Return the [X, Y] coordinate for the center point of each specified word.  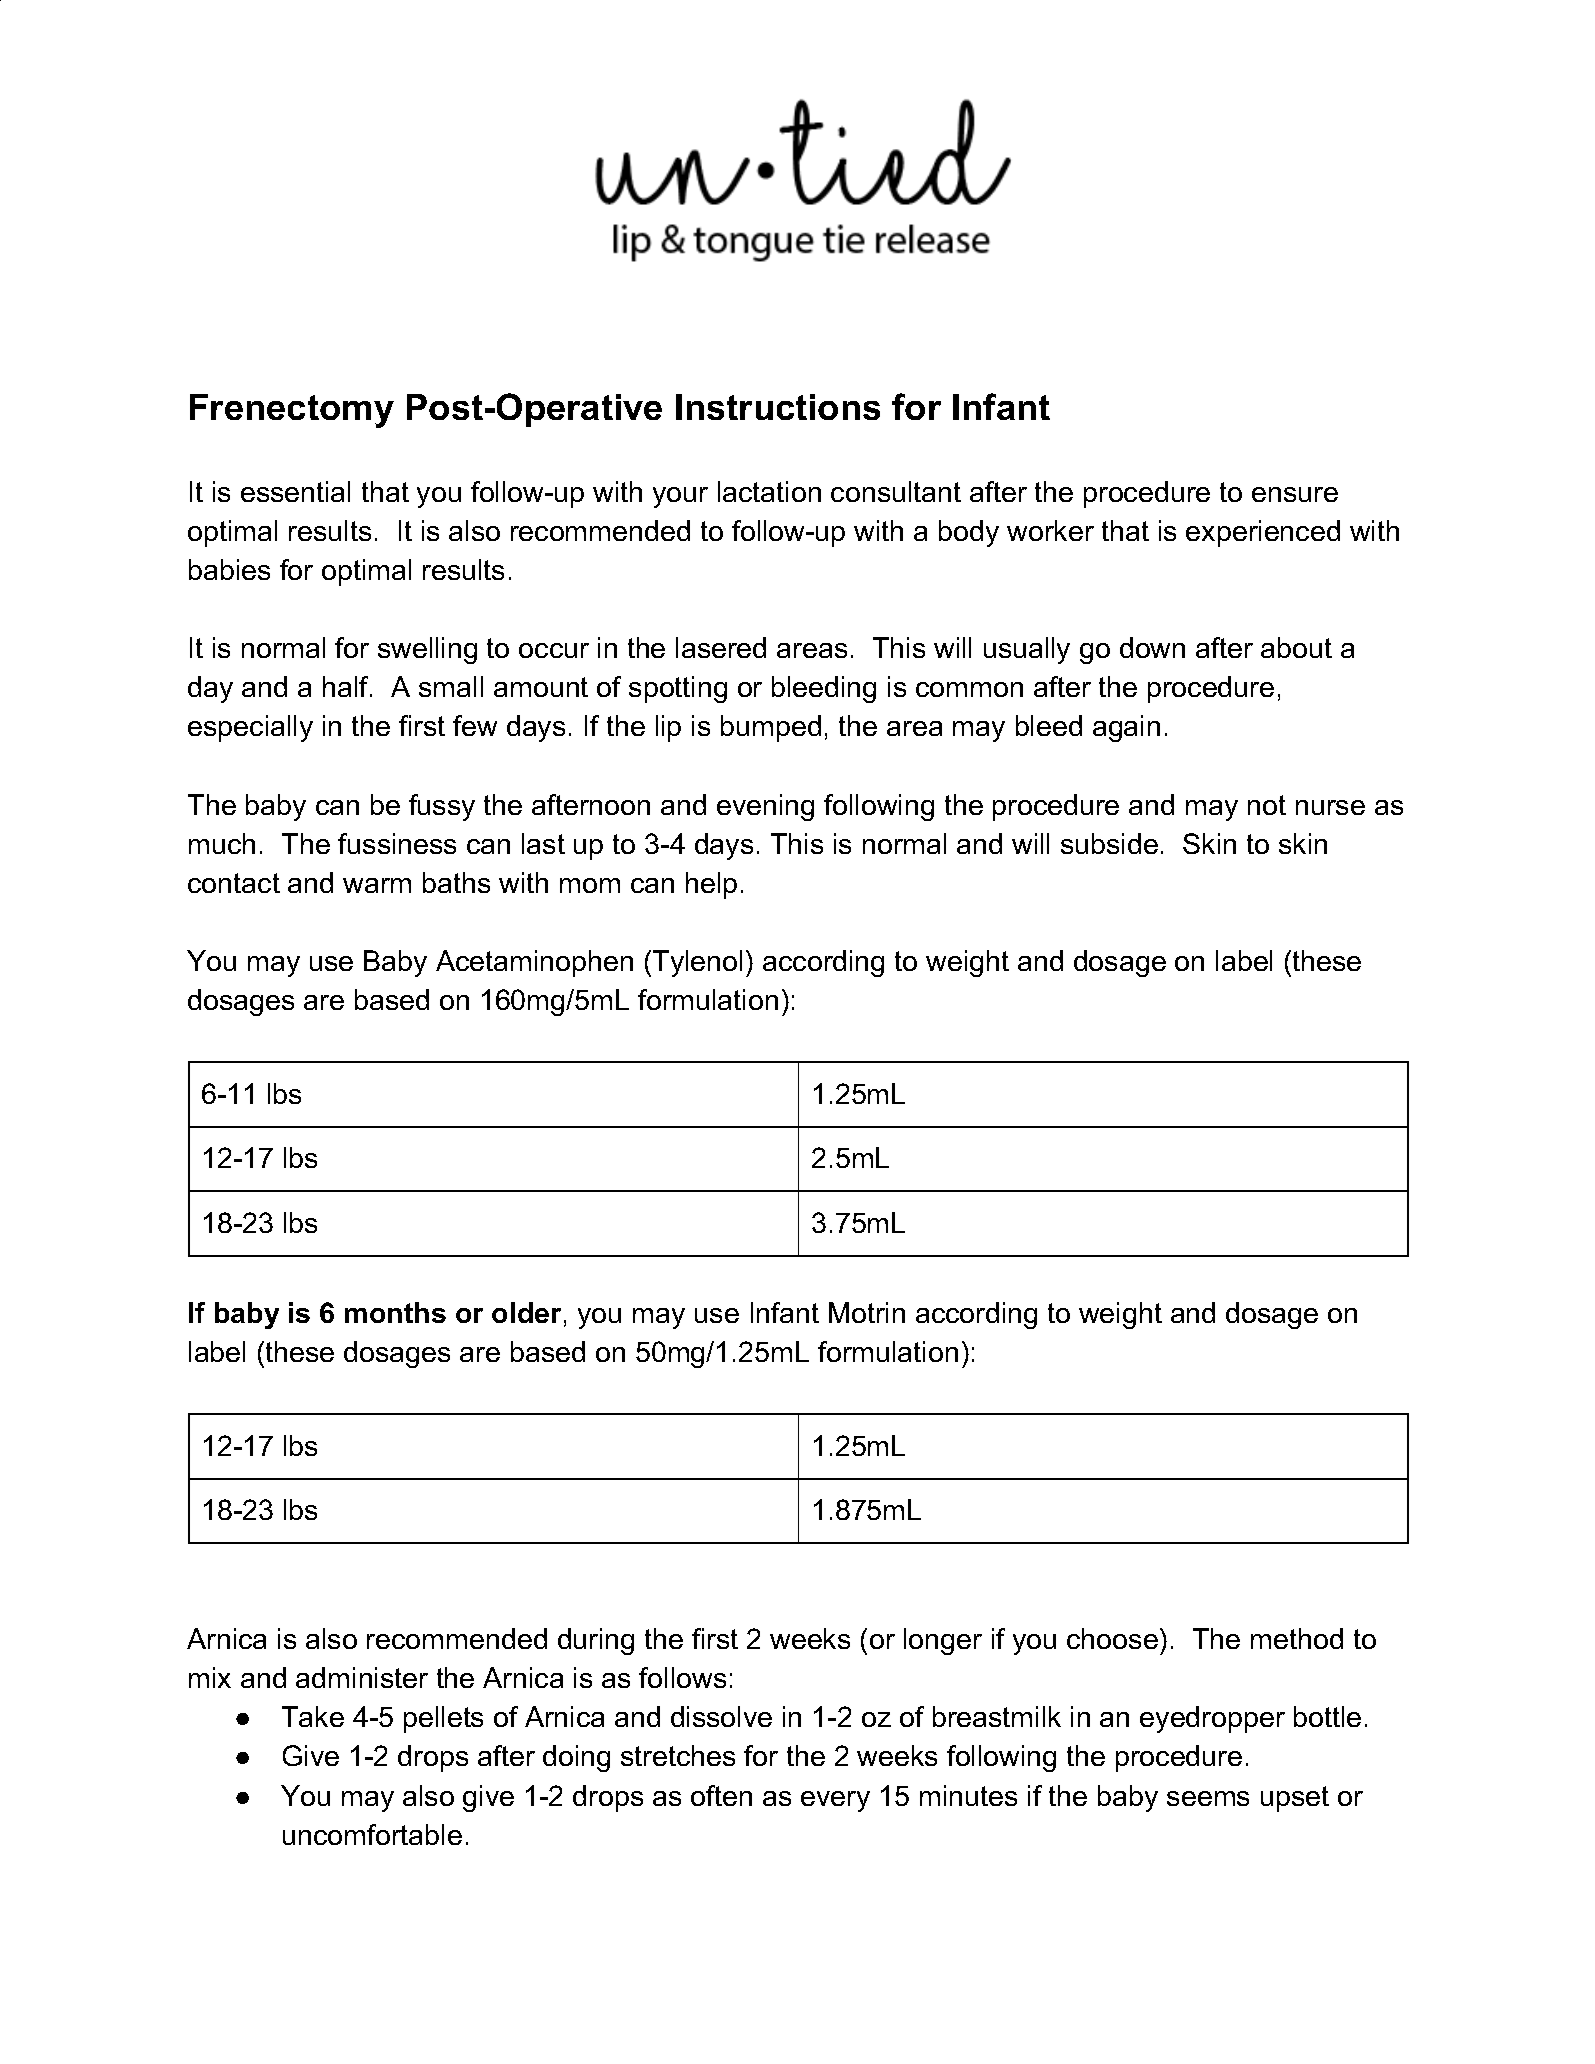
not [1267, 805]
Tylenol [697, 963]
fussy [442, 807]
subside [1109, 843]
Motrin [867, 1312]
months [395, 1312]
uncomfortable [372, 1834]
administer [362, 1677]
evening [765, 807]
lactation [769, 491]
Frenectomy [292, 411]
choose [1112, 1638]
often [721, 1795]
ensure [1295, 494]
